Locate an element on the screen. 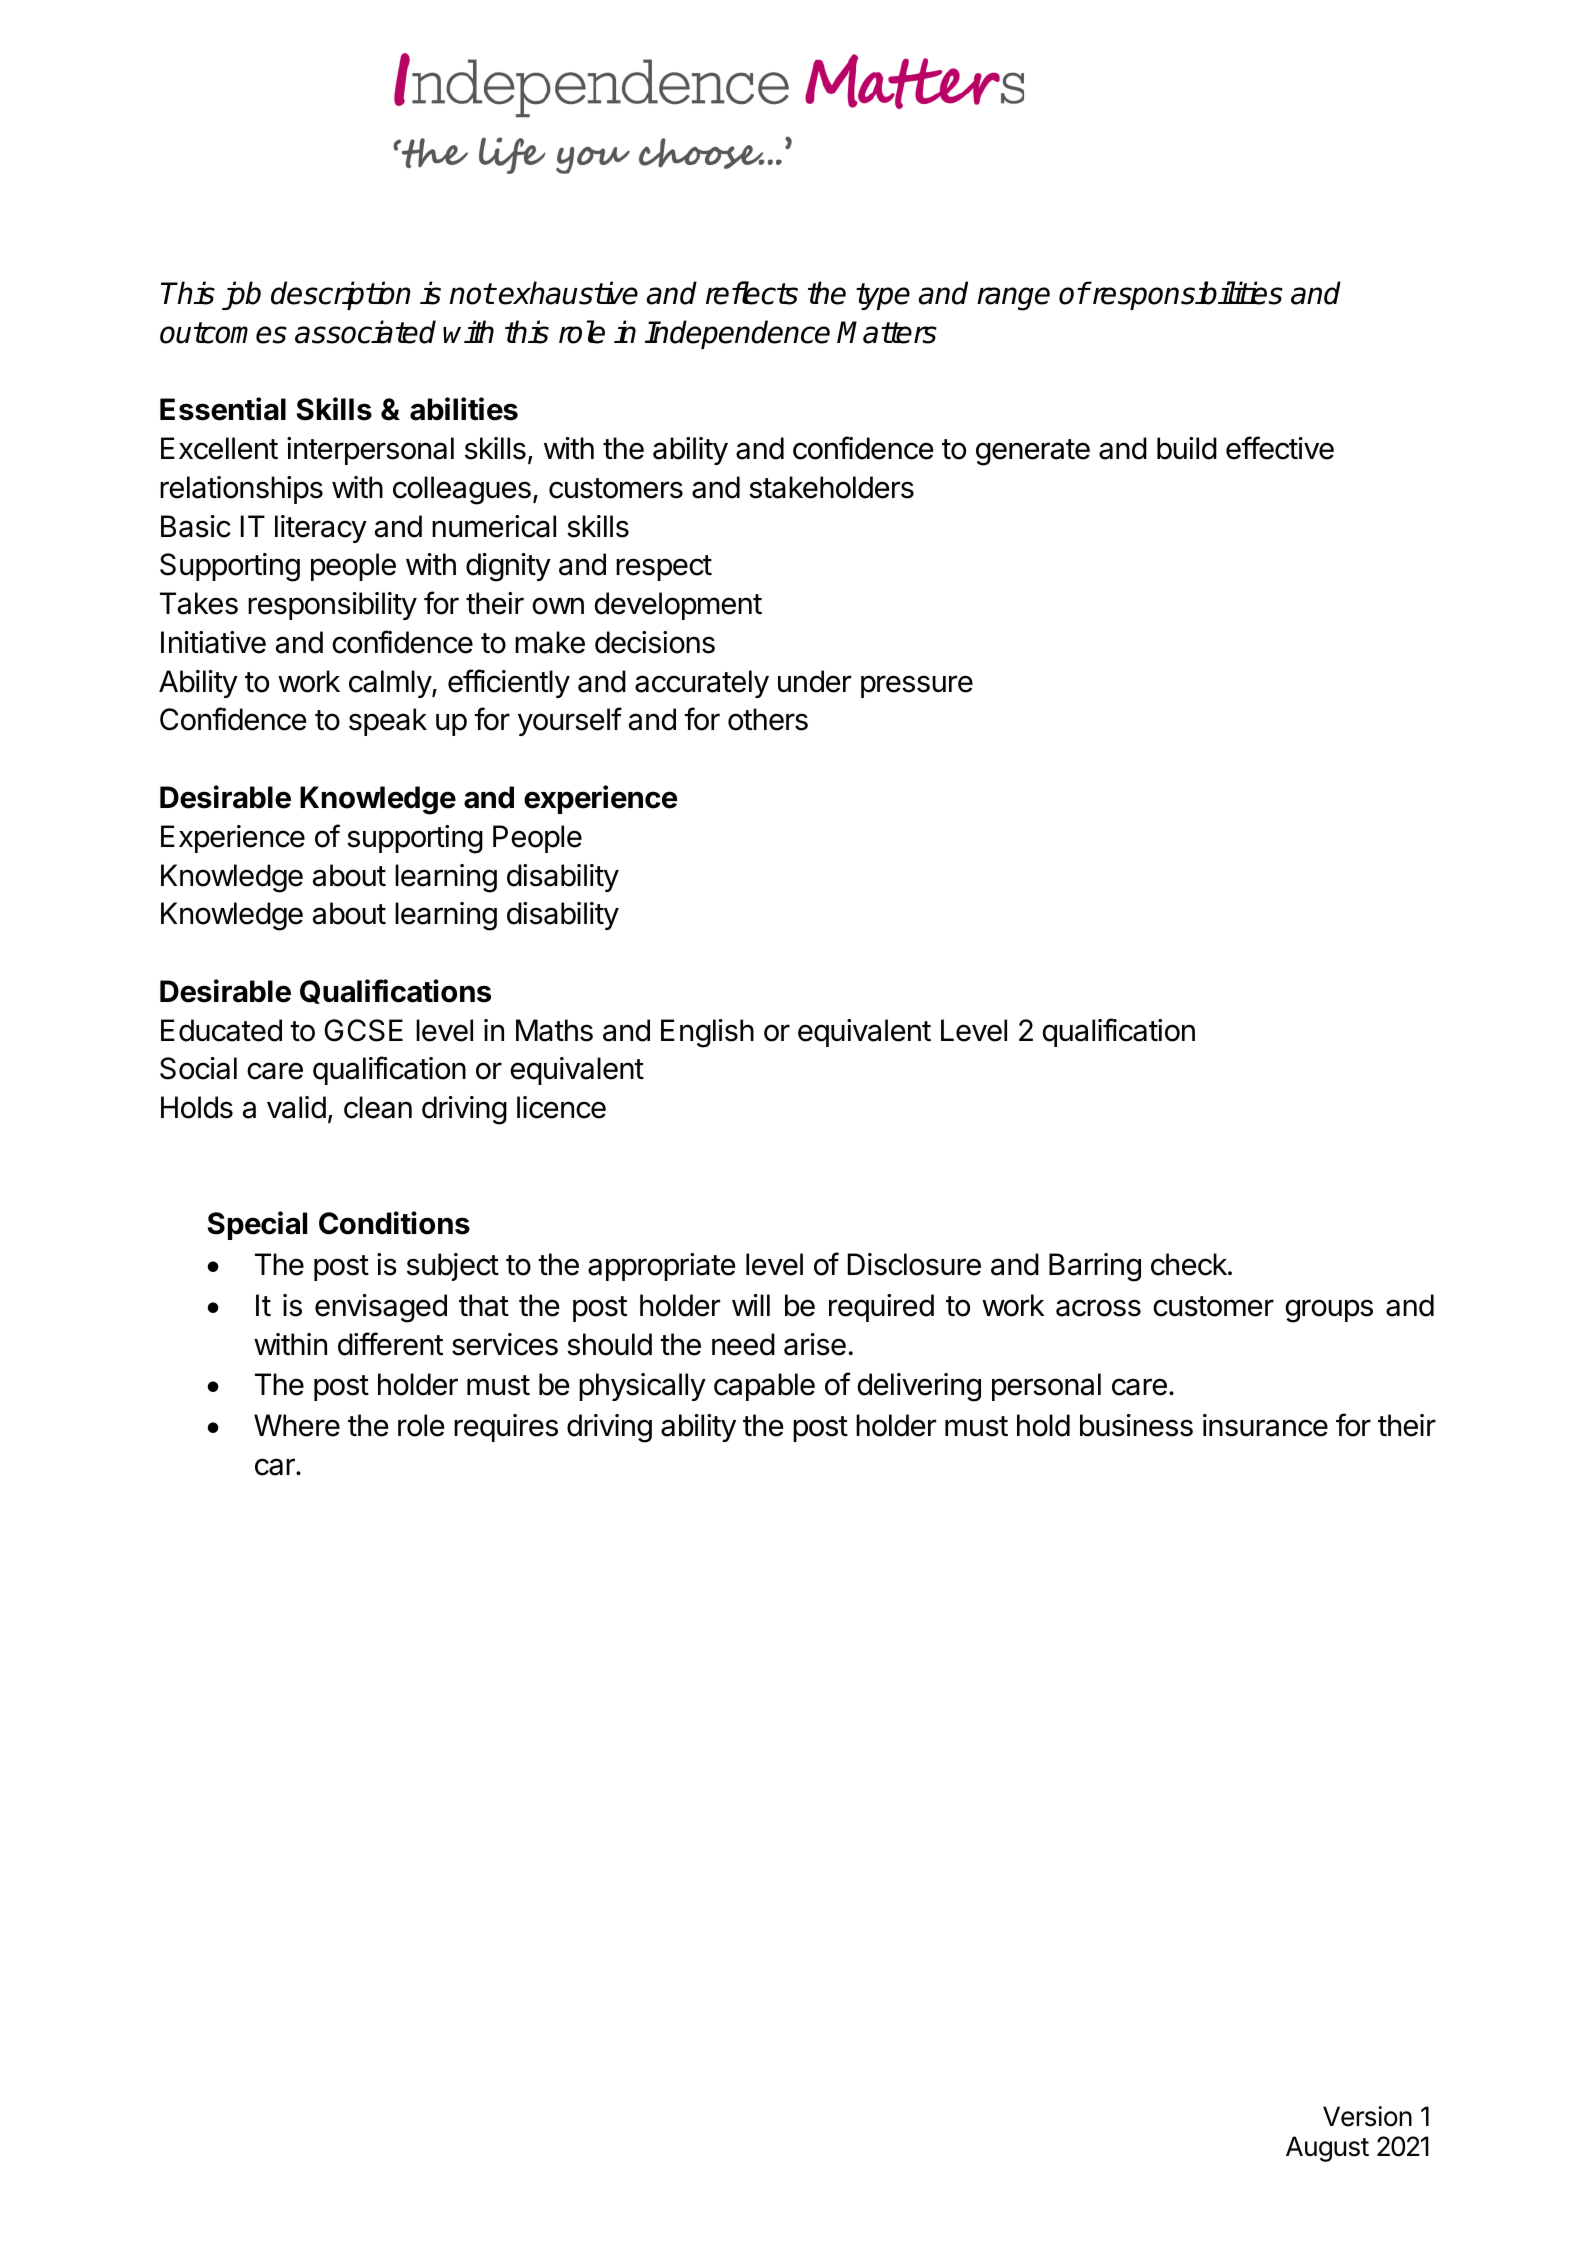 The image size is (1586, 2243). August is located at coordinates (1327, 2149).
